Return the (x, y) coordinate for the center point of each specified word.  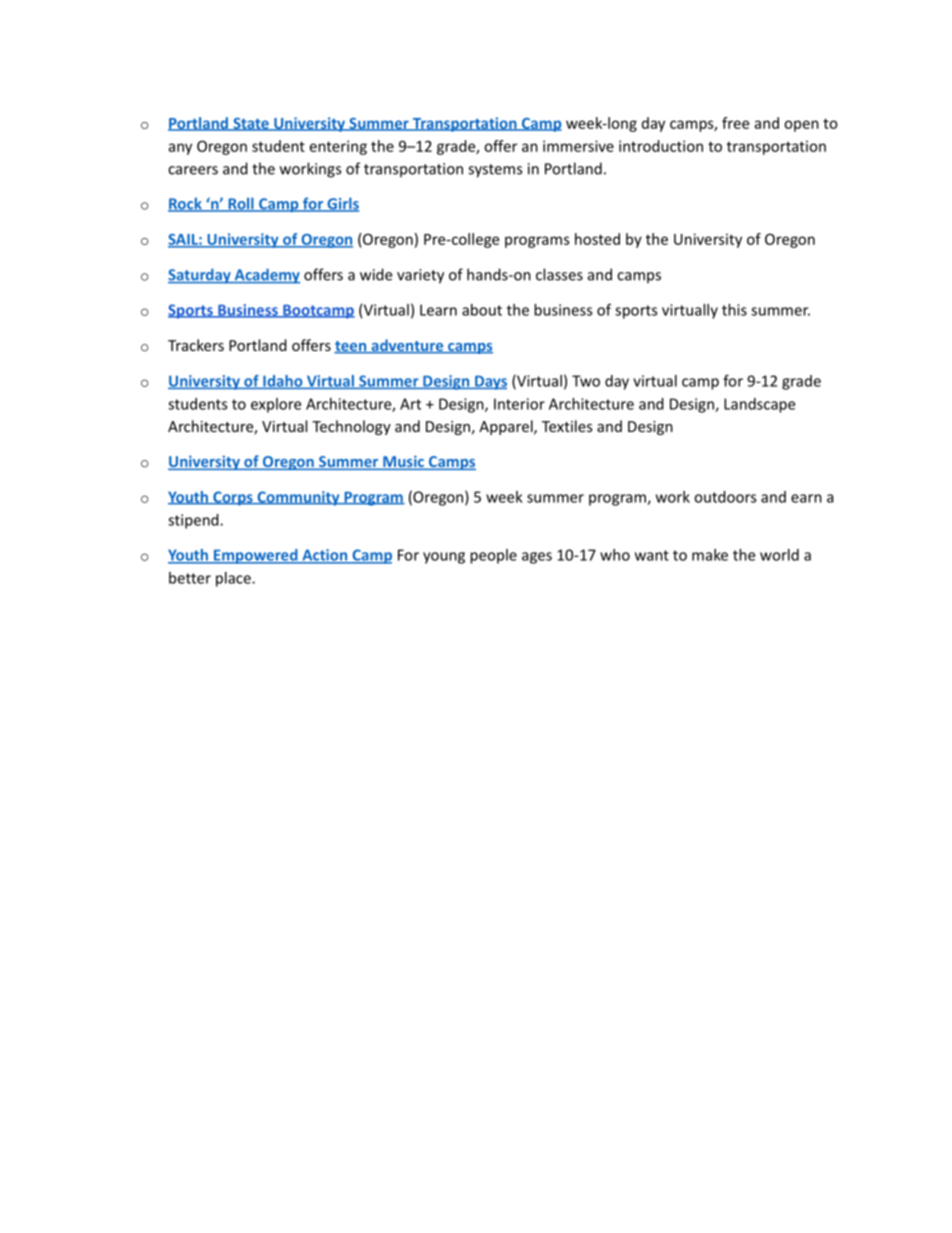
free (735, 123)
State (251, 124)
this (734, 310)
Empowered (256, 556)
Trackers (196, 345)
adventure (407, 346)
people (493, 556)
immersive (578, 146)
